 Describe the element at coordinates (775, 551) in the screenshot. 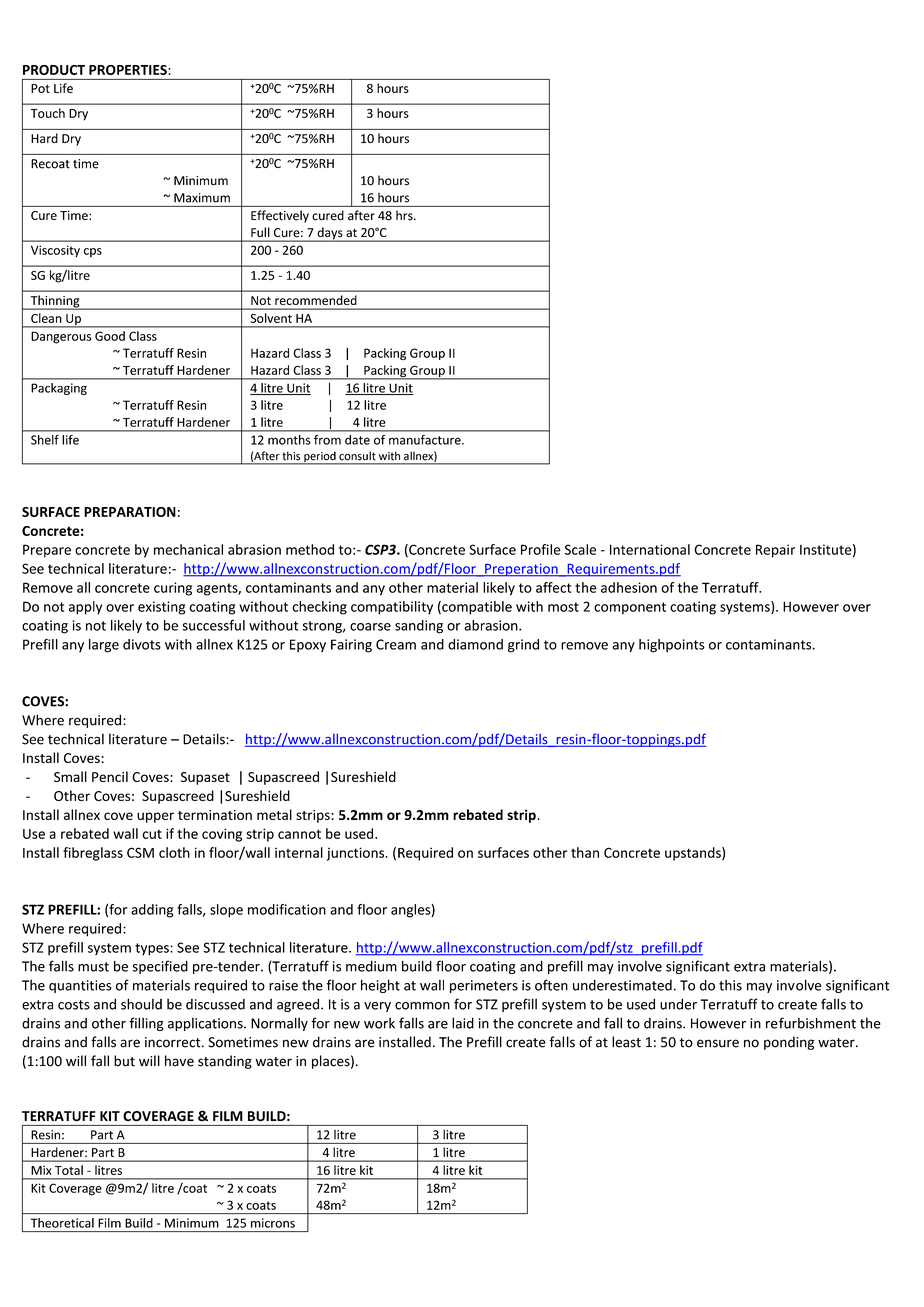

I see `Repair` at that location.
